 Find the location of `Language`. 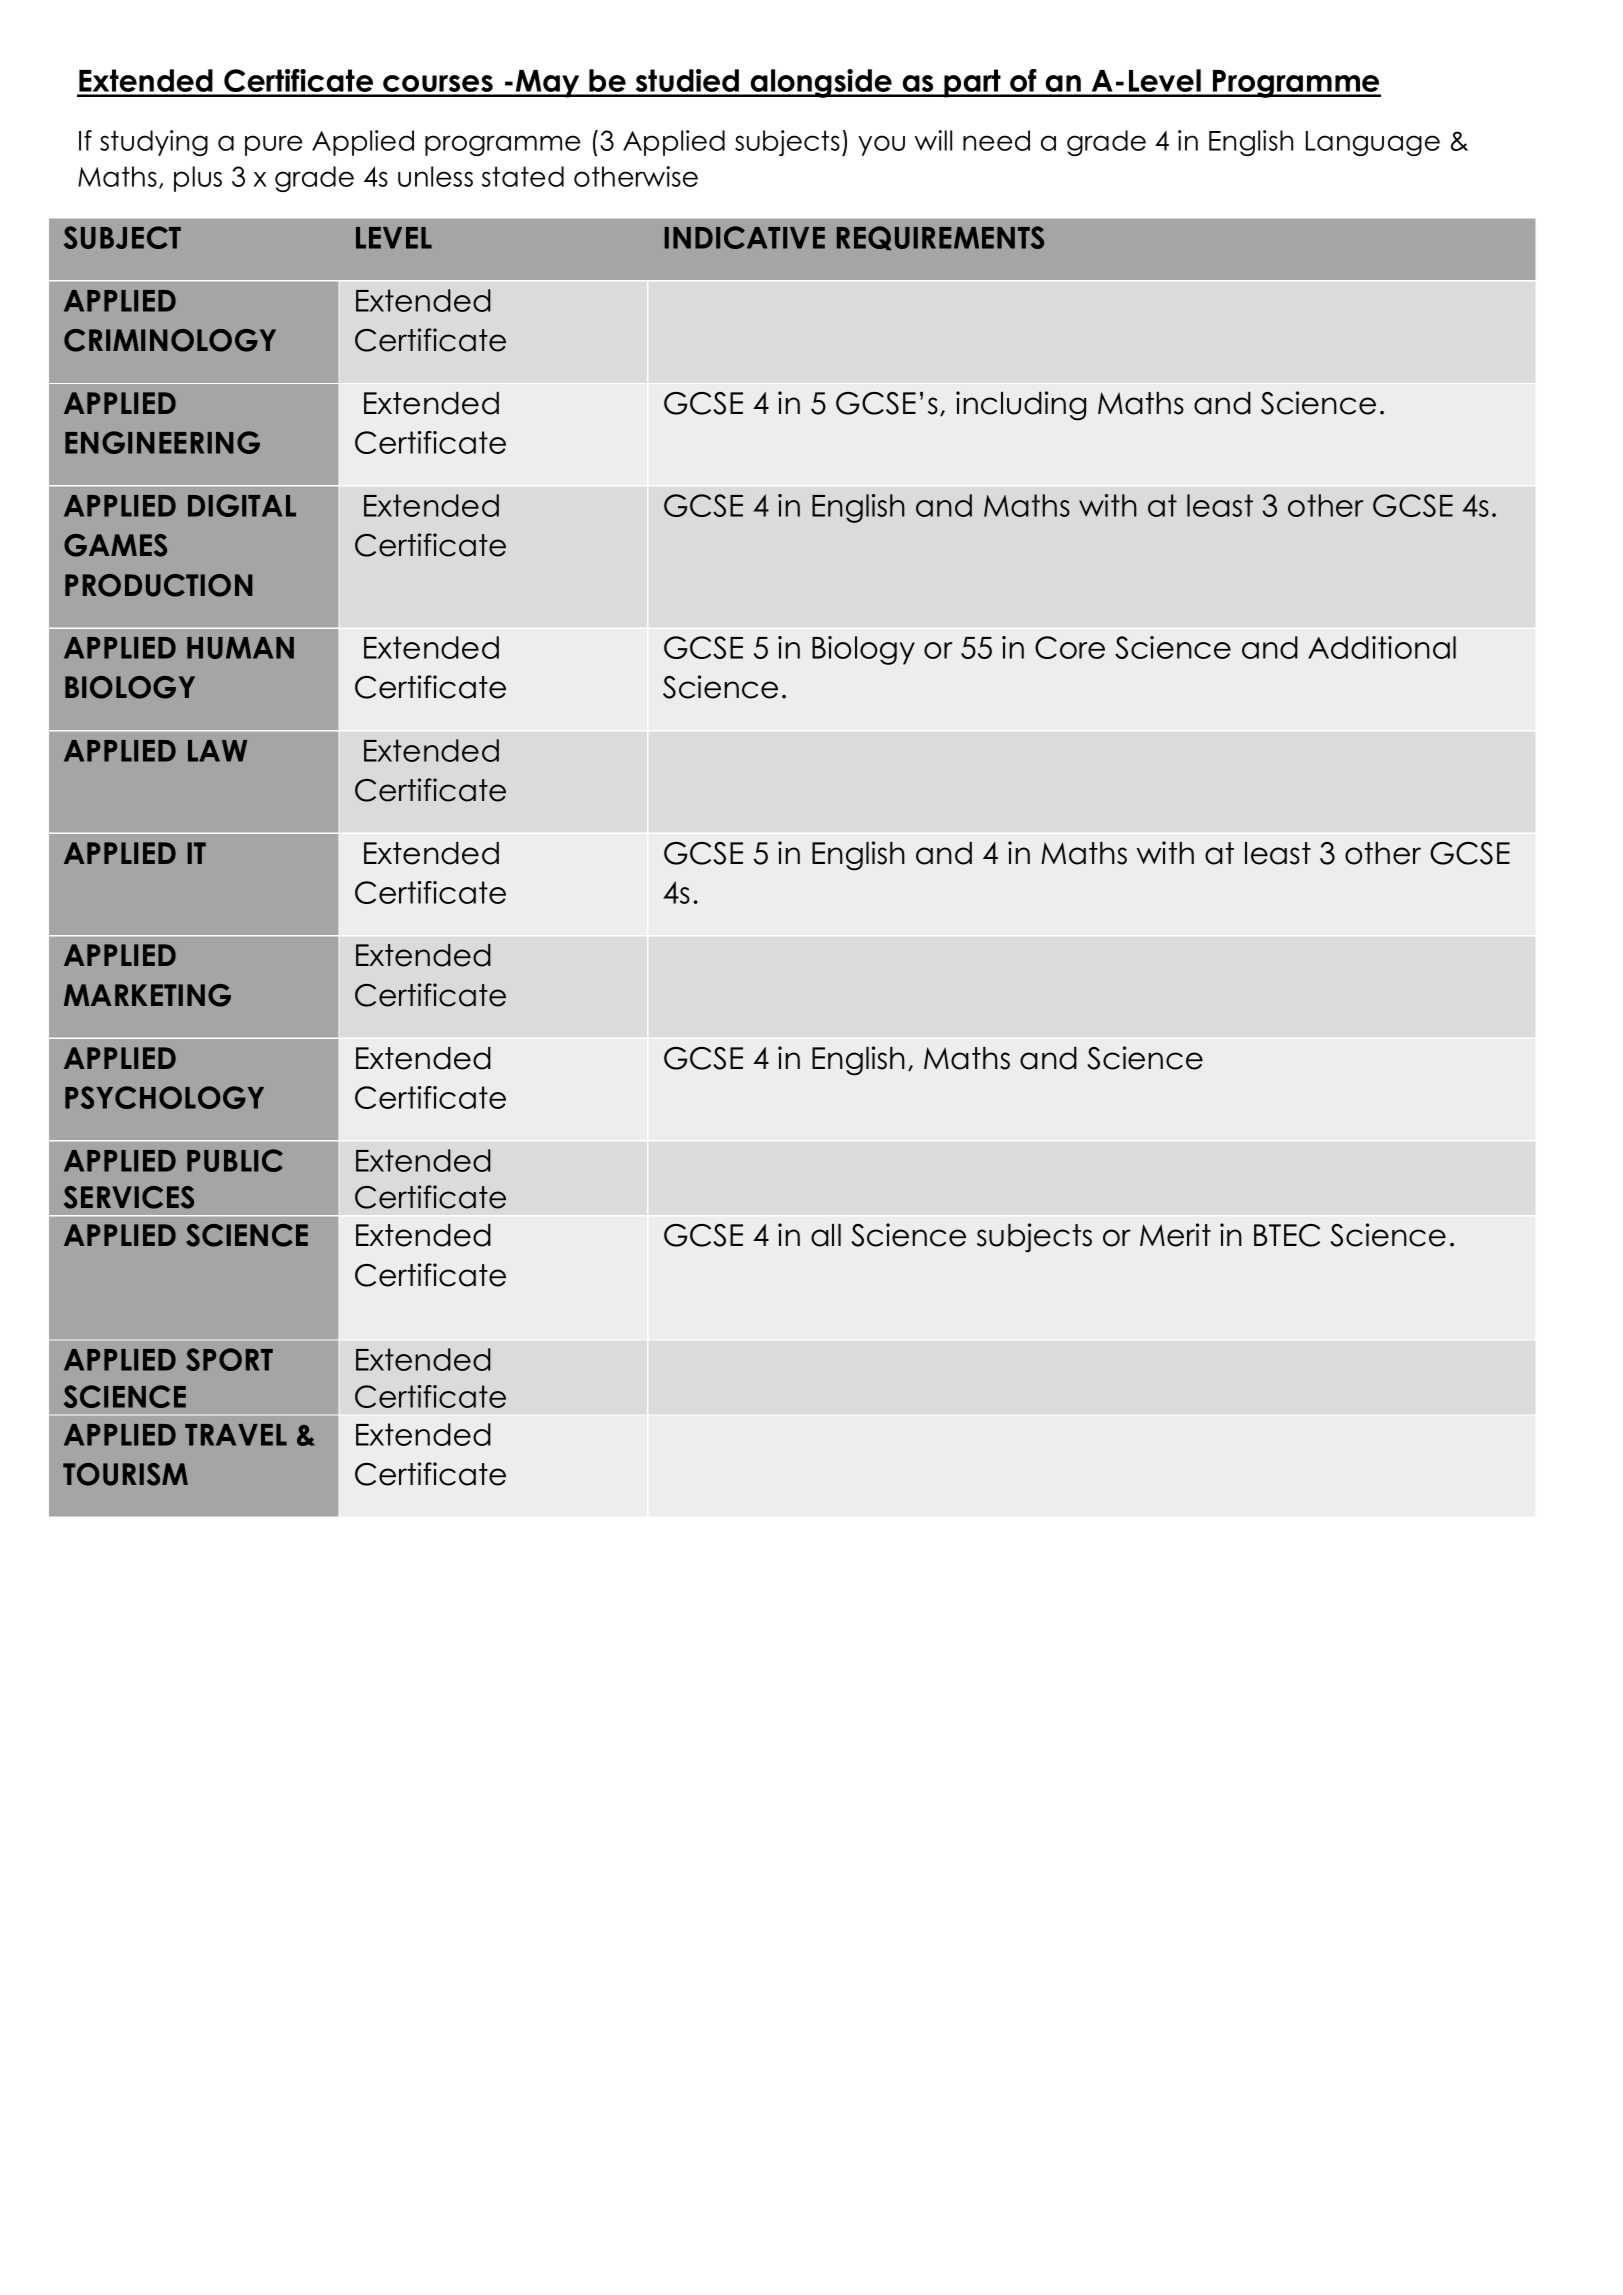

Language is located at coordinates (1373, 143).
